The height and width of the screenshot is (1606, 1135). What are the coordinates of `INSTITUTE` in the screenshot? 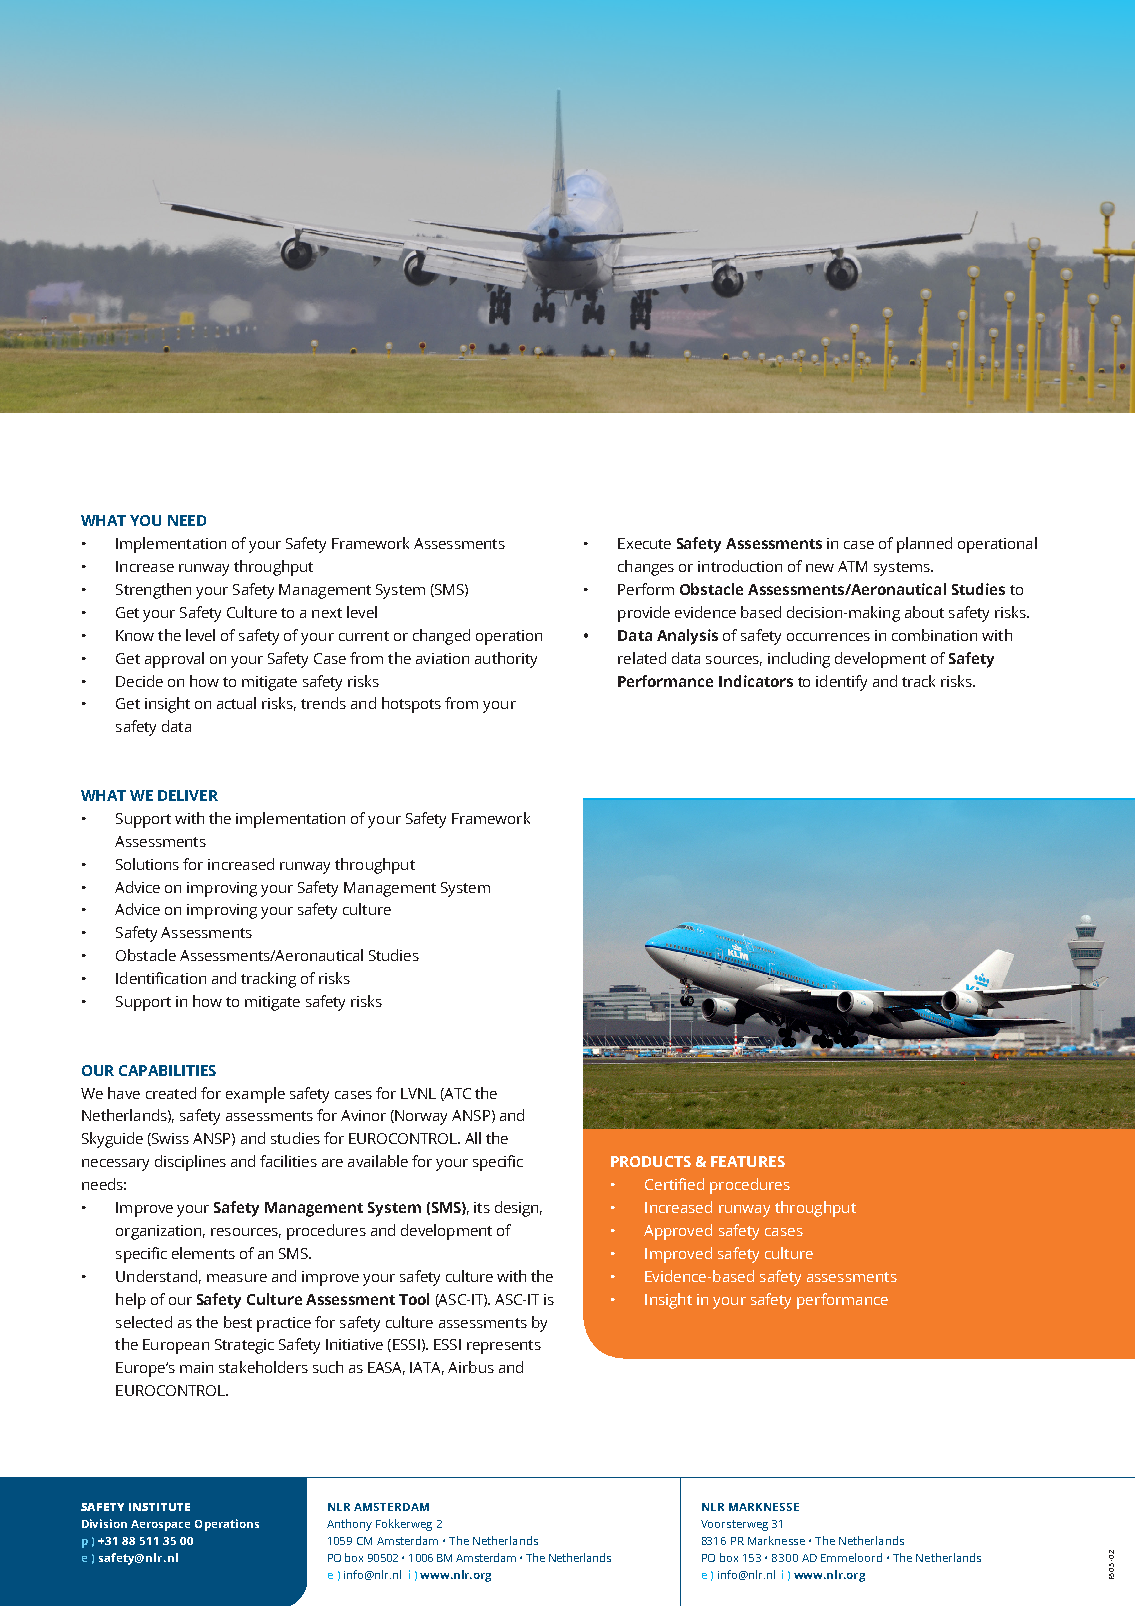 It's located at (159, 1507).
